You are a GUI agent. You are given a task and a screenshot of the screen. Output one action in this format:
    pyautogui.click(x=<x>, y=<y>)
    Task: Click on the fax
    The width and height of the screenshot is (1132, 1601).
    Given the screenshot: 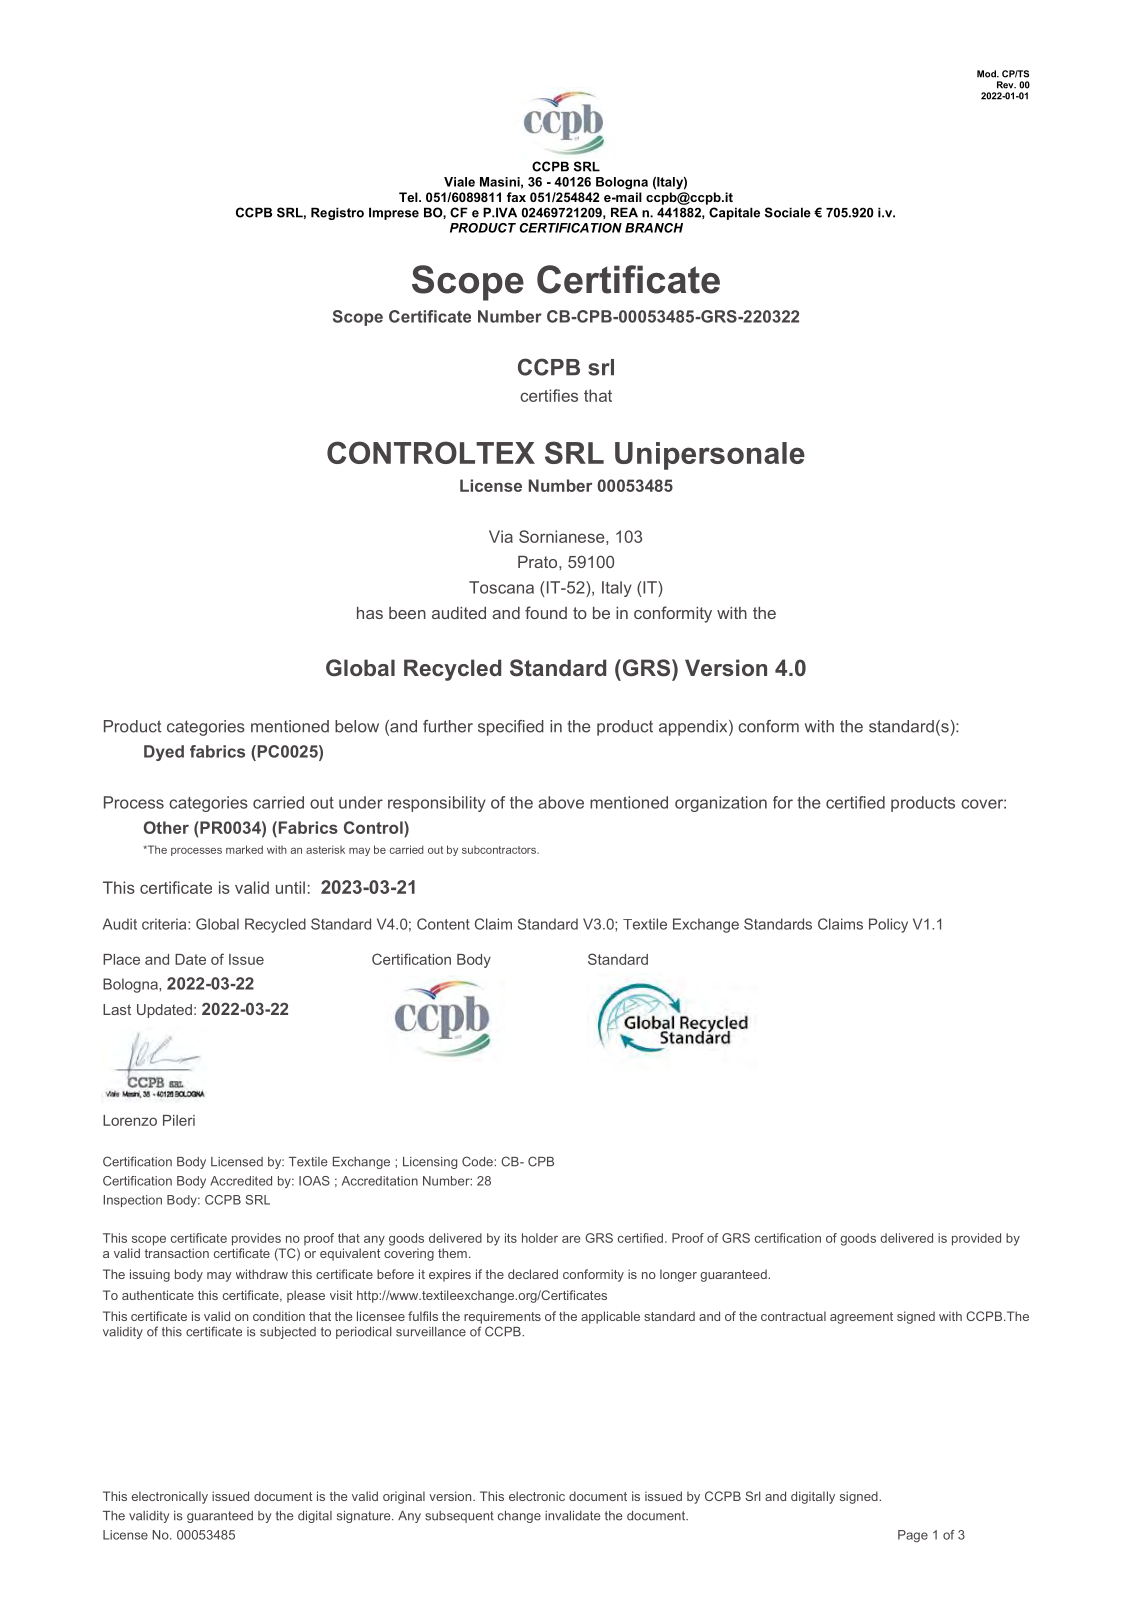 What is the action you would take?
    pyautogui.click(x=516, y=197)
